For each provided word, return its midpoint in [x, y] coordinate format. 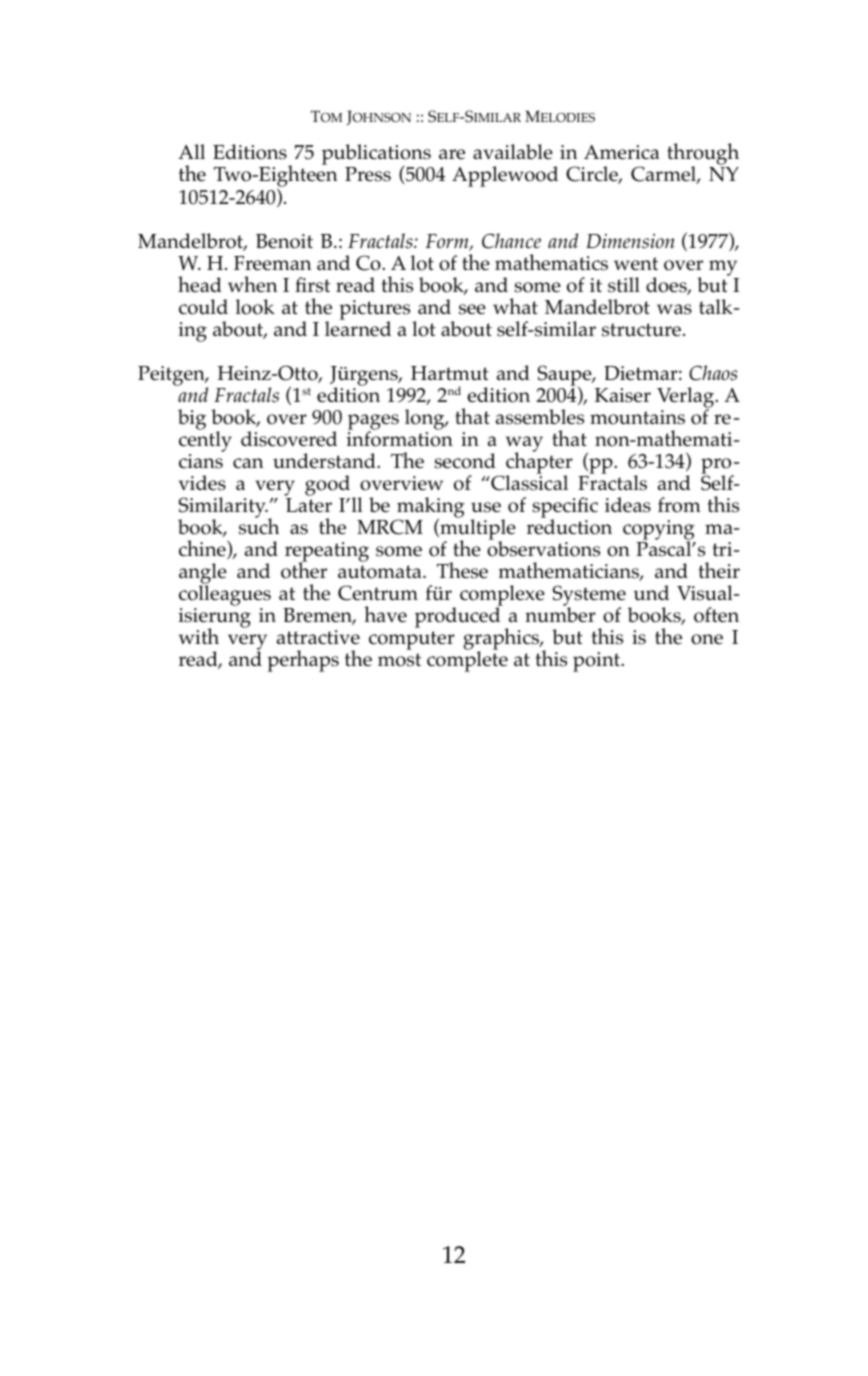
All [191, 151]
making [430, 509]
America [622, 152]
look [255, 307]
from [679, 505]
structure [641, 330]
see [472, 309]
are [452, 154]
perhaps [303, 661]
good [329, 487]
